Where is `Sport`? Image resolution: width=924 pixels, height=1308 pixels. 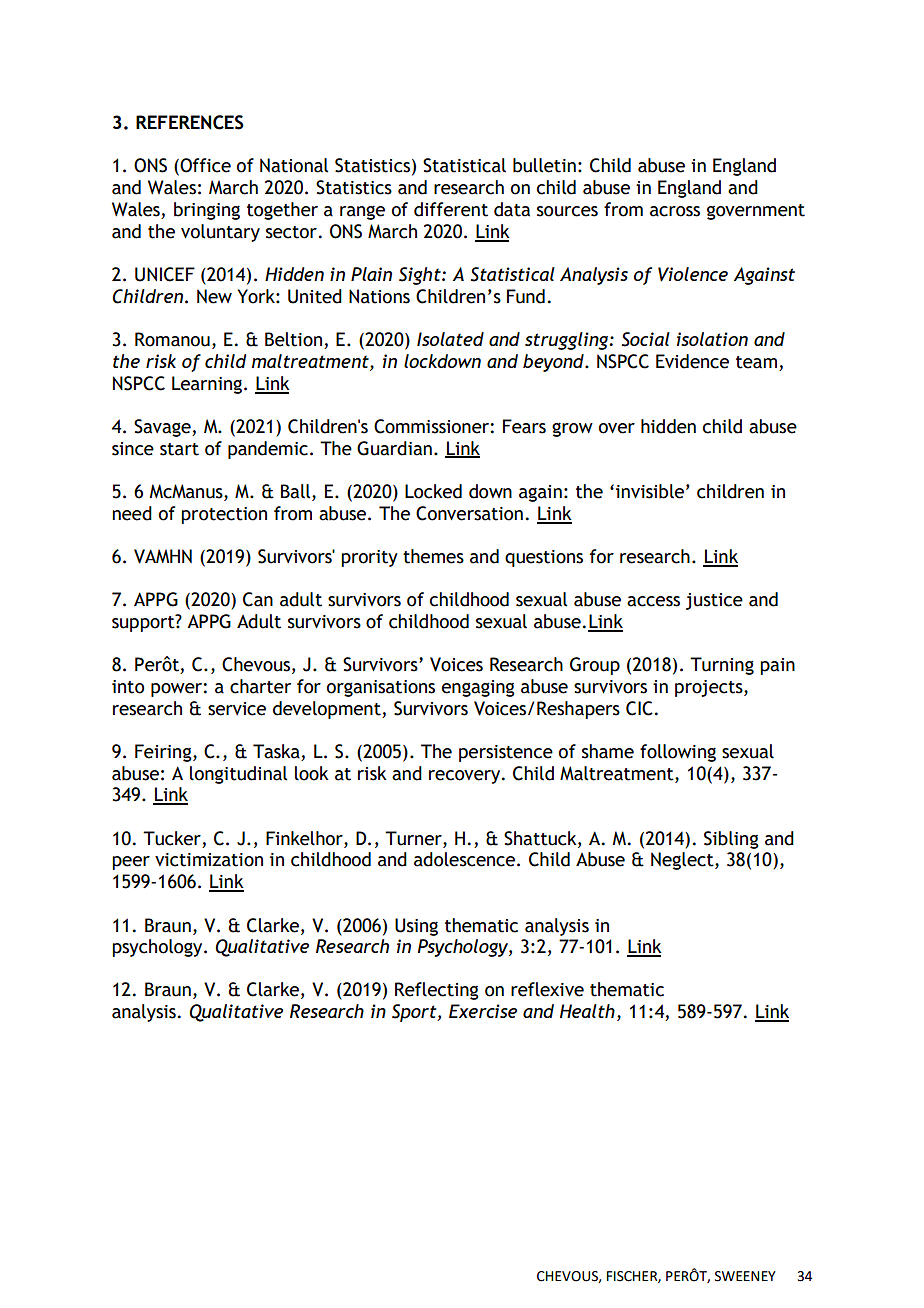 Sport is located at coordinates (415, 1013).
